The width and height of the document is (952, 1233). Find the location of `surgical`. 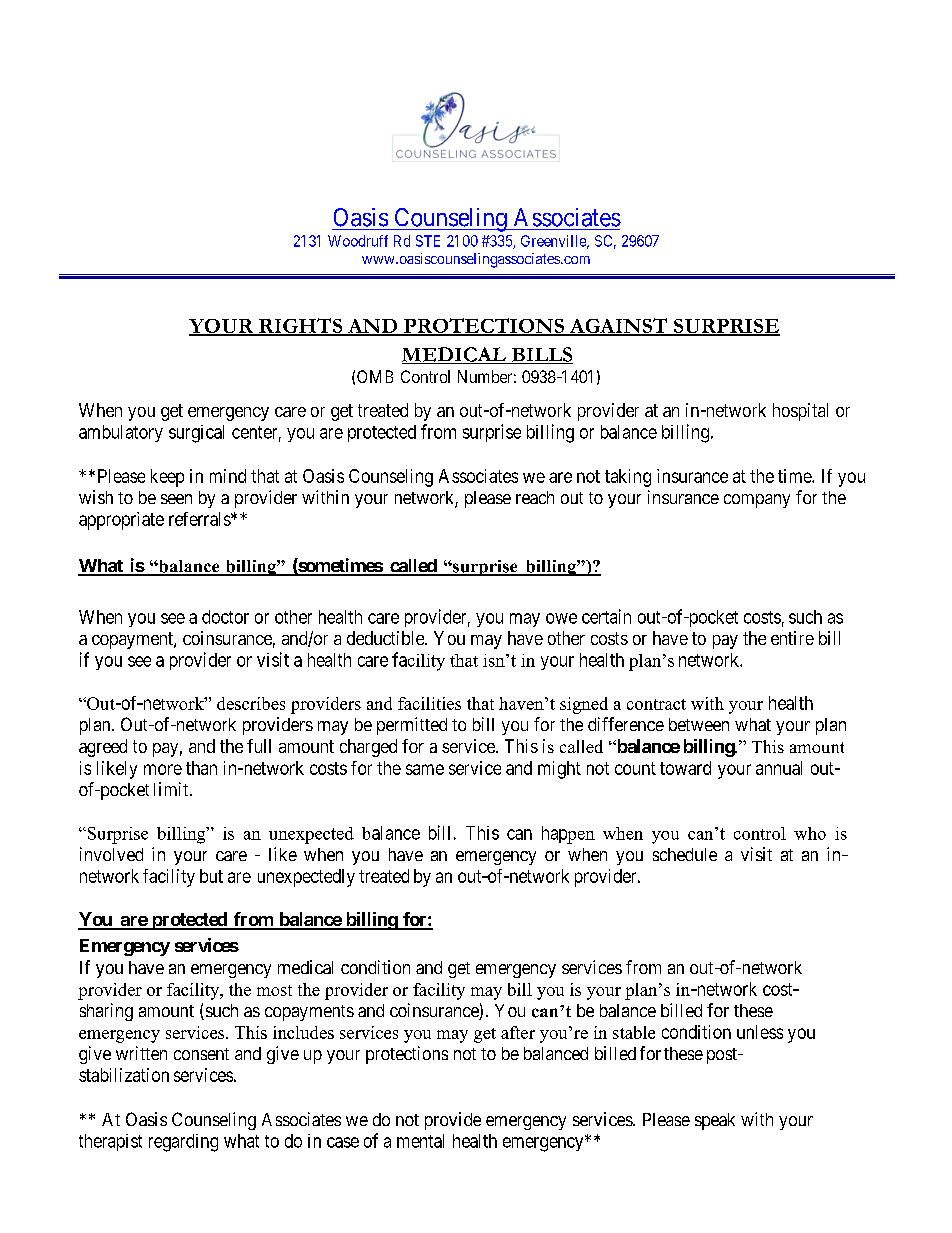

surgical is located at coordinates (196, 434).
